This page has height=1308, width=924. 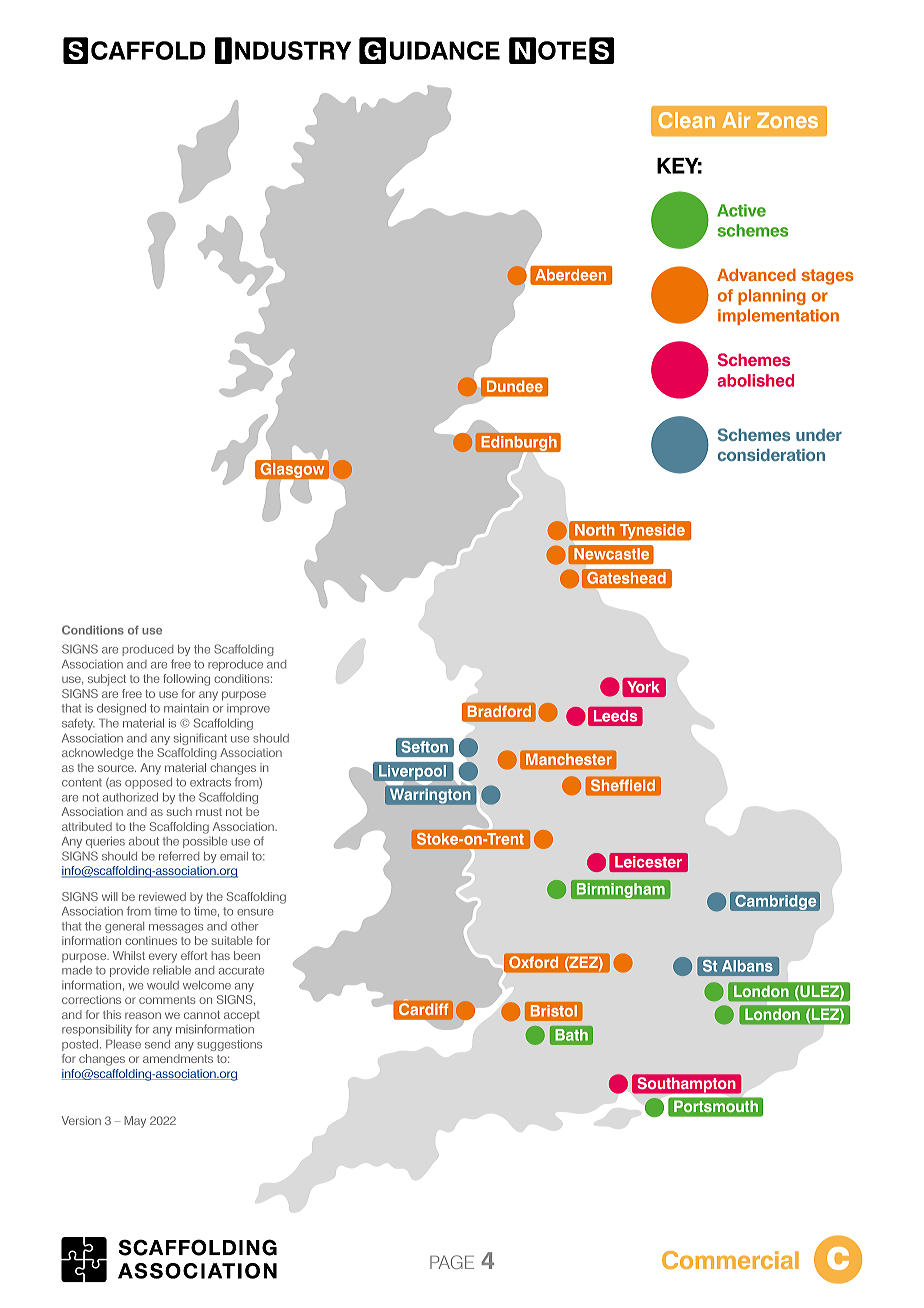 I want to click on PAGE, so click(x=452, y=1262).
